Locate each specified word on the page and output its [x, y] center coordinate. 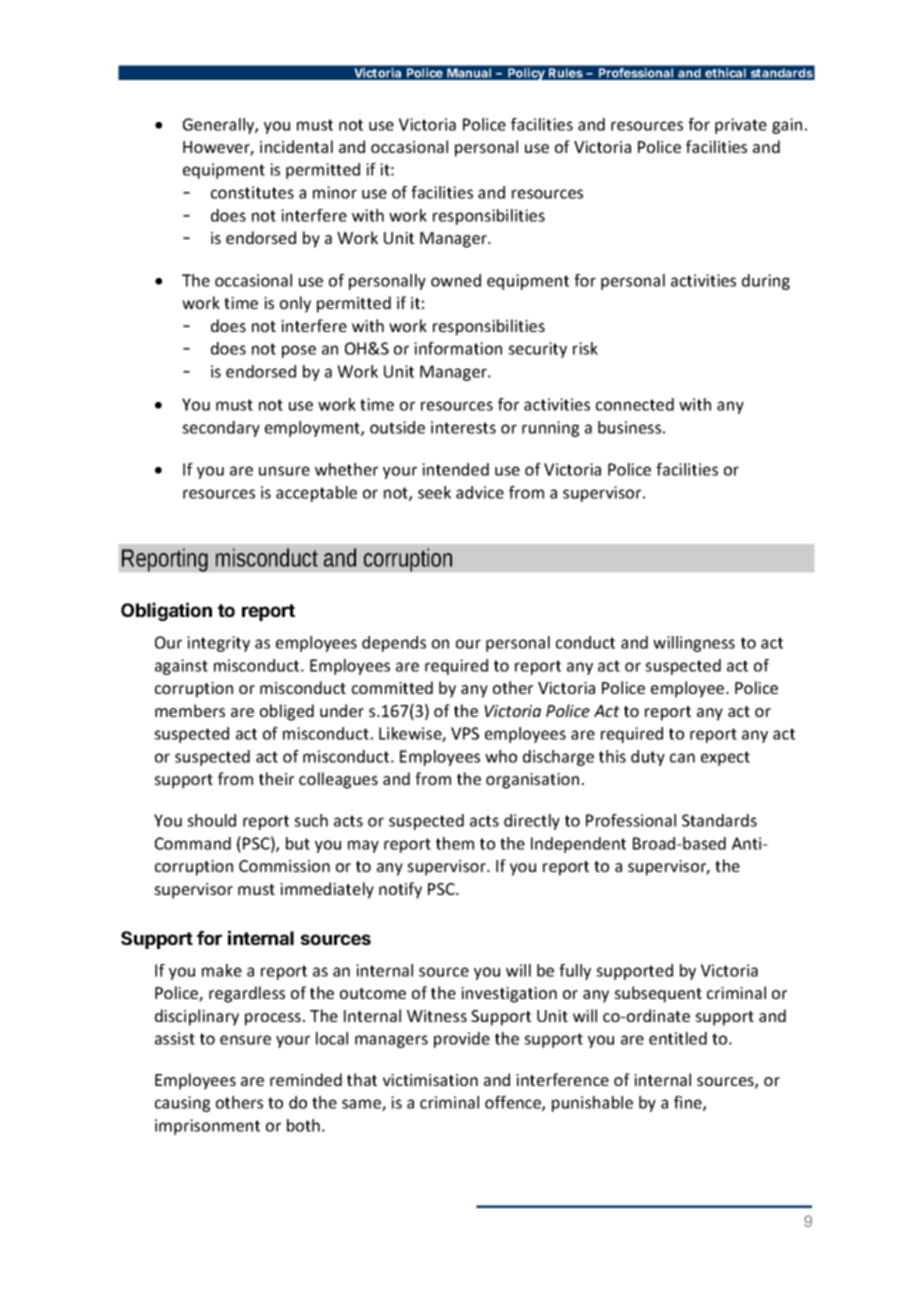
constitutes [252, 192]
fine [689, 1103]
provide [462, 1040]
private [741, 126]
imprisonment [207, 1127]
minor [335, 192]
